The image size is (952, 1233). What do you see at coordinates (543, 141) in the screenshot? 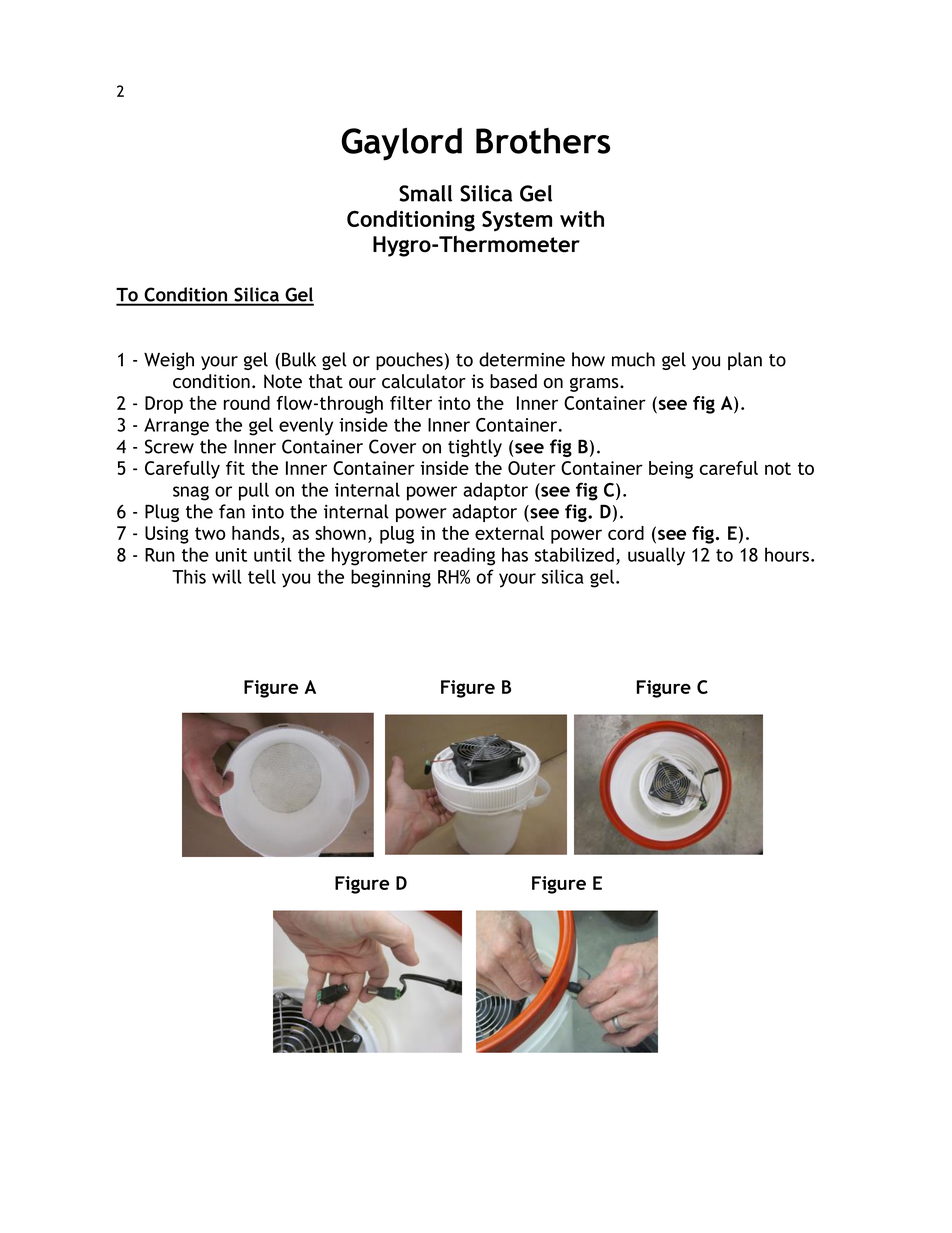
I see `Brothers` at bounding box center [543, 141].
